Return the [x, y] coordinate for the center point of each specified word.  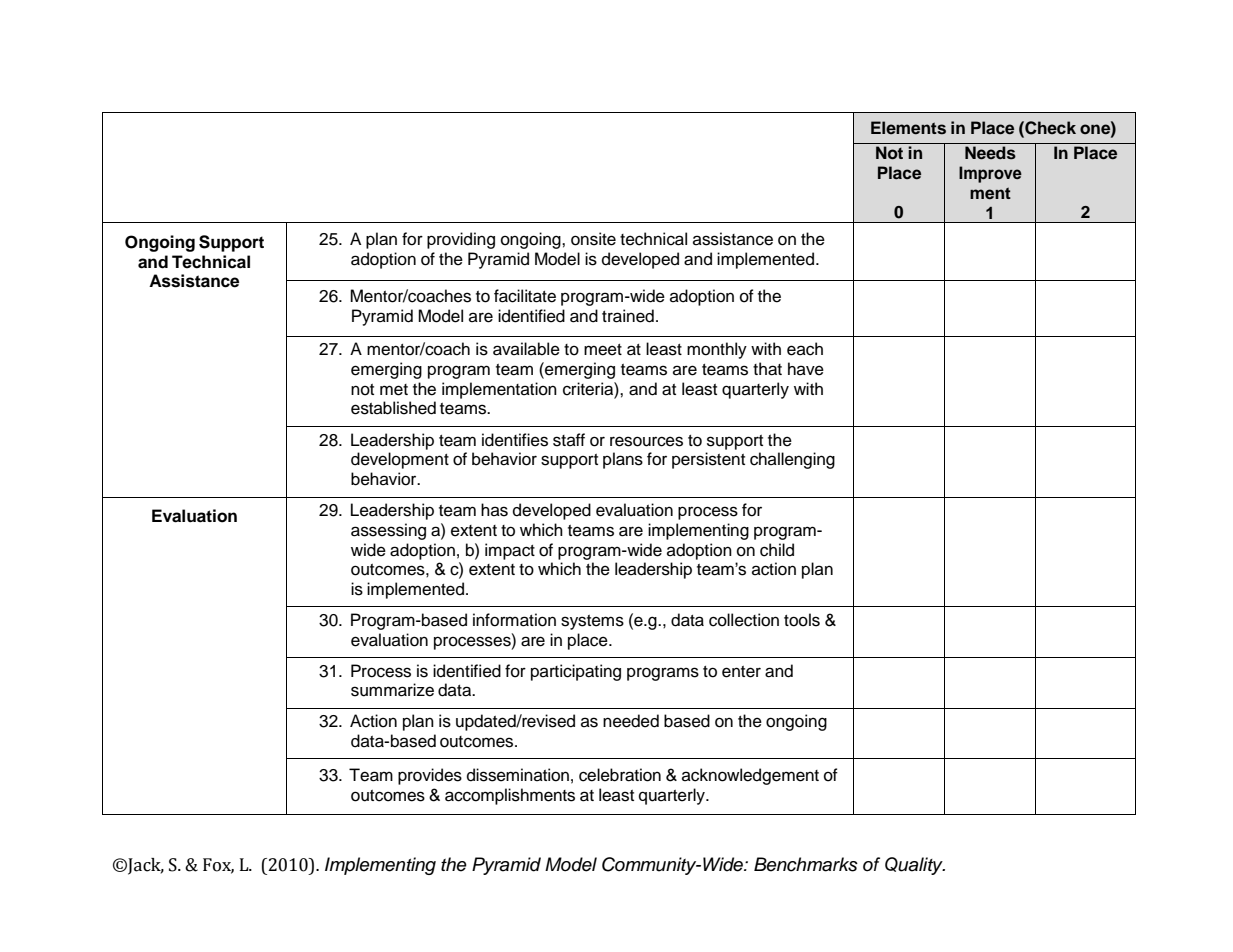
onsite [593, 239]
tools [802, 620]
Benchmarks [806, 864]
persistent [708, 460]
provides [430, 776]
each [805, 349]
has [494, 510]
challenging [792, 460]
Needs [990, 153]
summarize [392, 690]
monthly [717, 350]
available [526, 349]
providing [461, 240]
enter [741, 672]
